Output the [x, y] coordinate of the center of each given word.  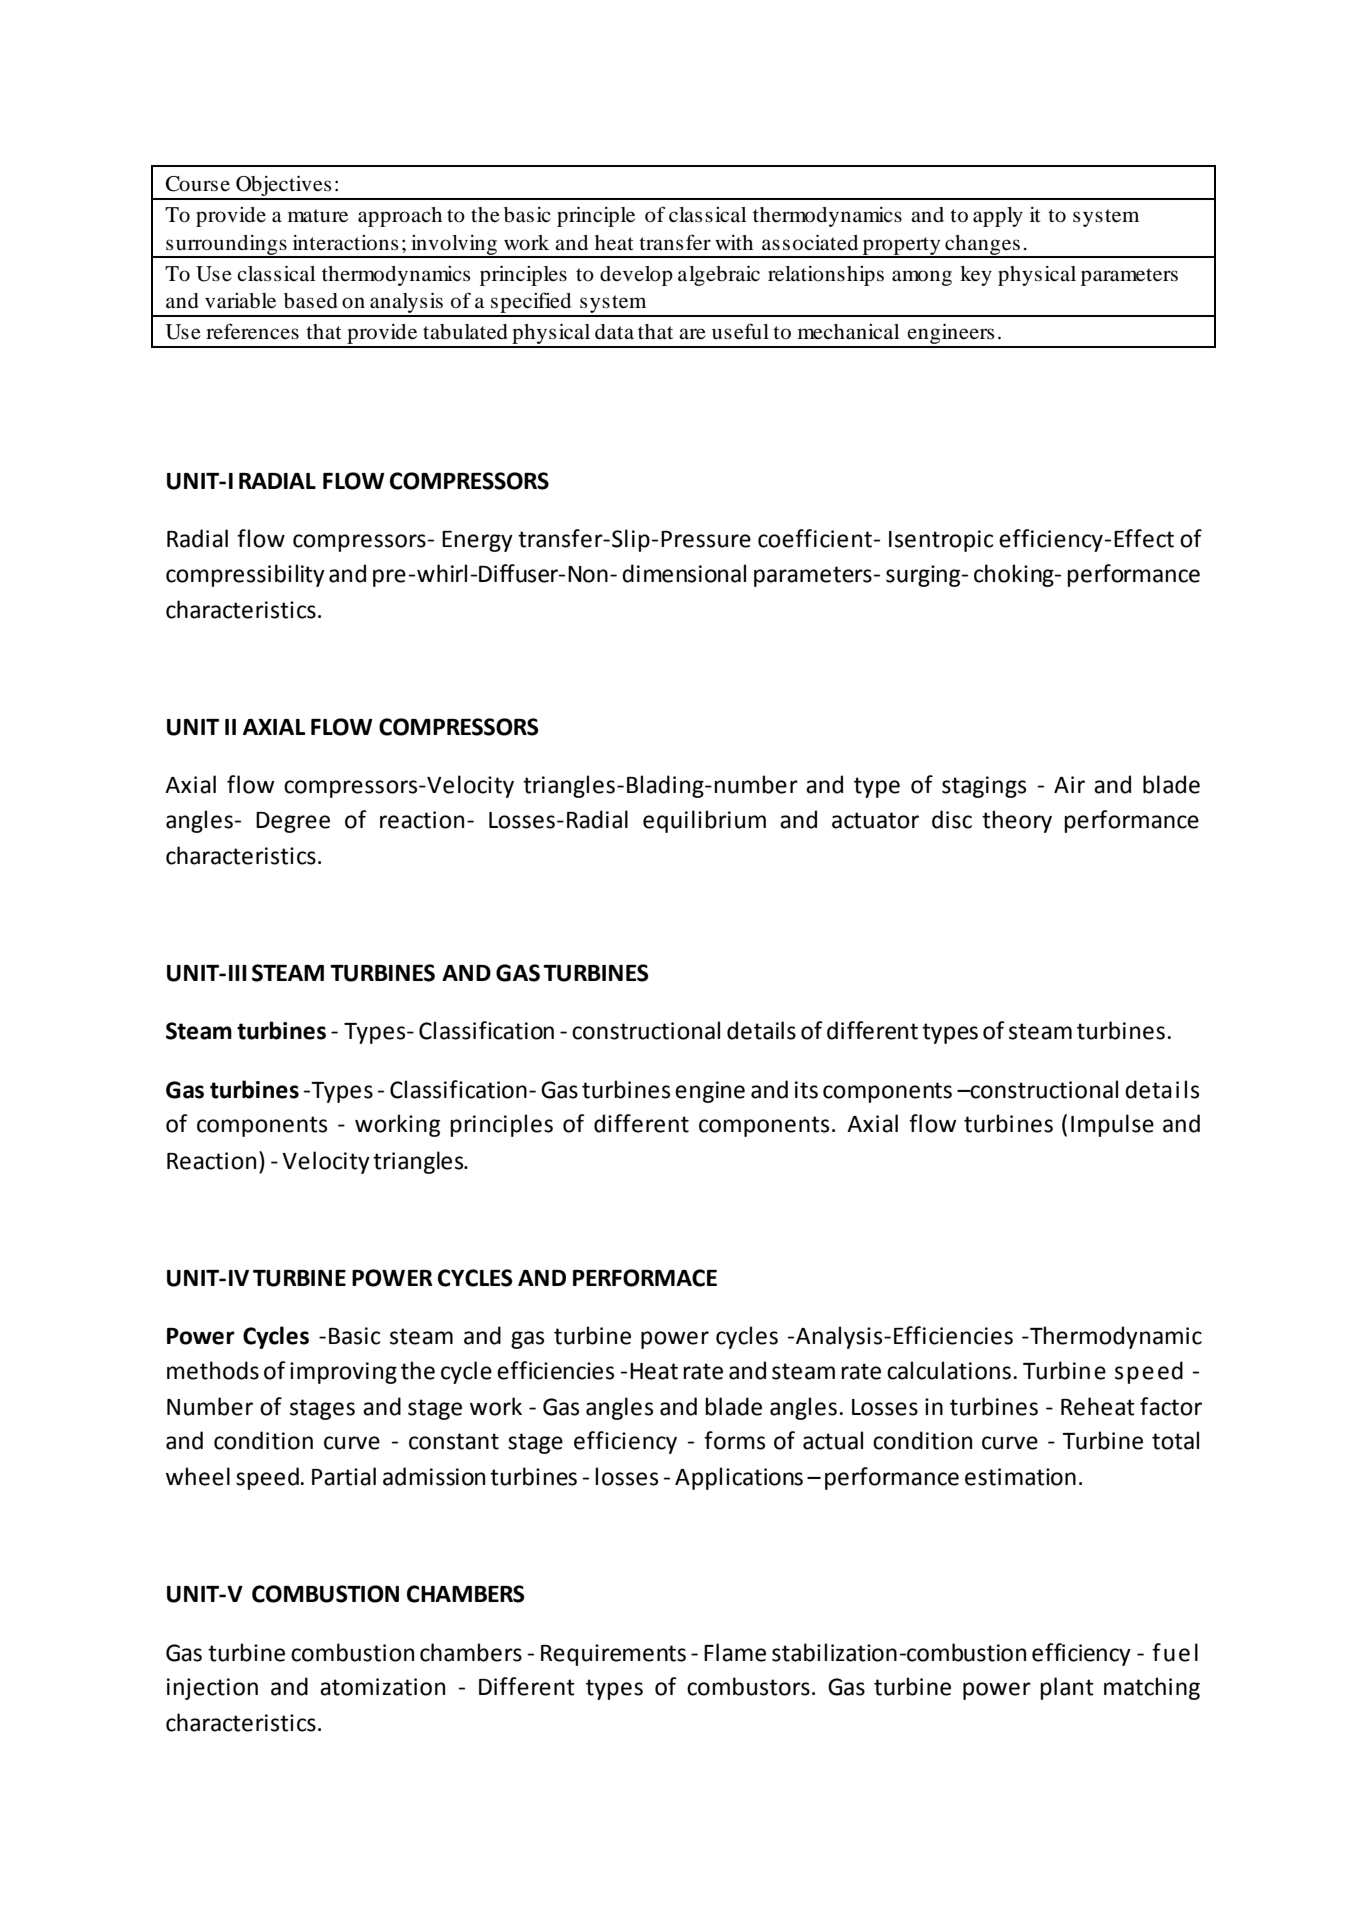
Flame [735, 1652]
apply [998, 217]
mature [318, 216]
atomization [382, 1687]
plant [1067, 1688]
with [734, 242]
